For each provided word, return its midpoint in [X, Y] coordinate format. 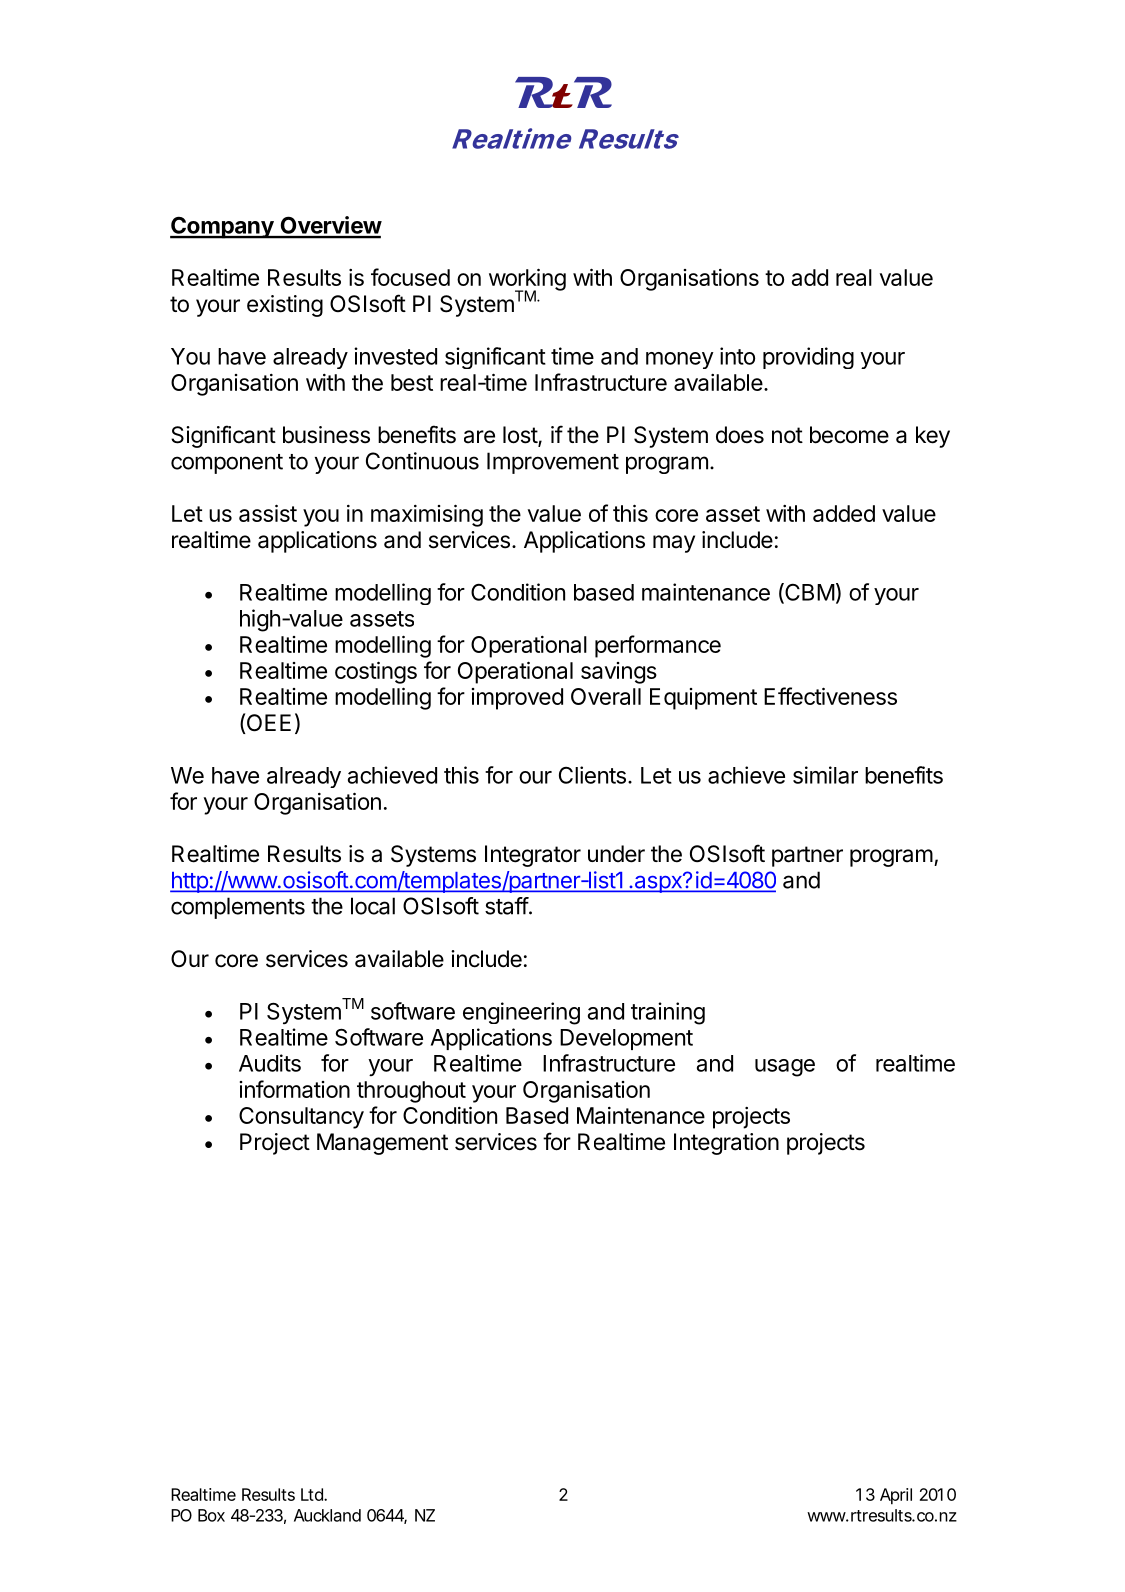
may [674, 544]
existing [285, 306]
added [844, 513]
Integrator [533, 856]
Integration [726, 1144]
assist [268, 513]
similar [825, 775]
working [527, 280]
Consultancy [301, 1118]
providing [808, 358]
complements [238, 908]
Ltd [313, 1494]
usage [785, 1068]
